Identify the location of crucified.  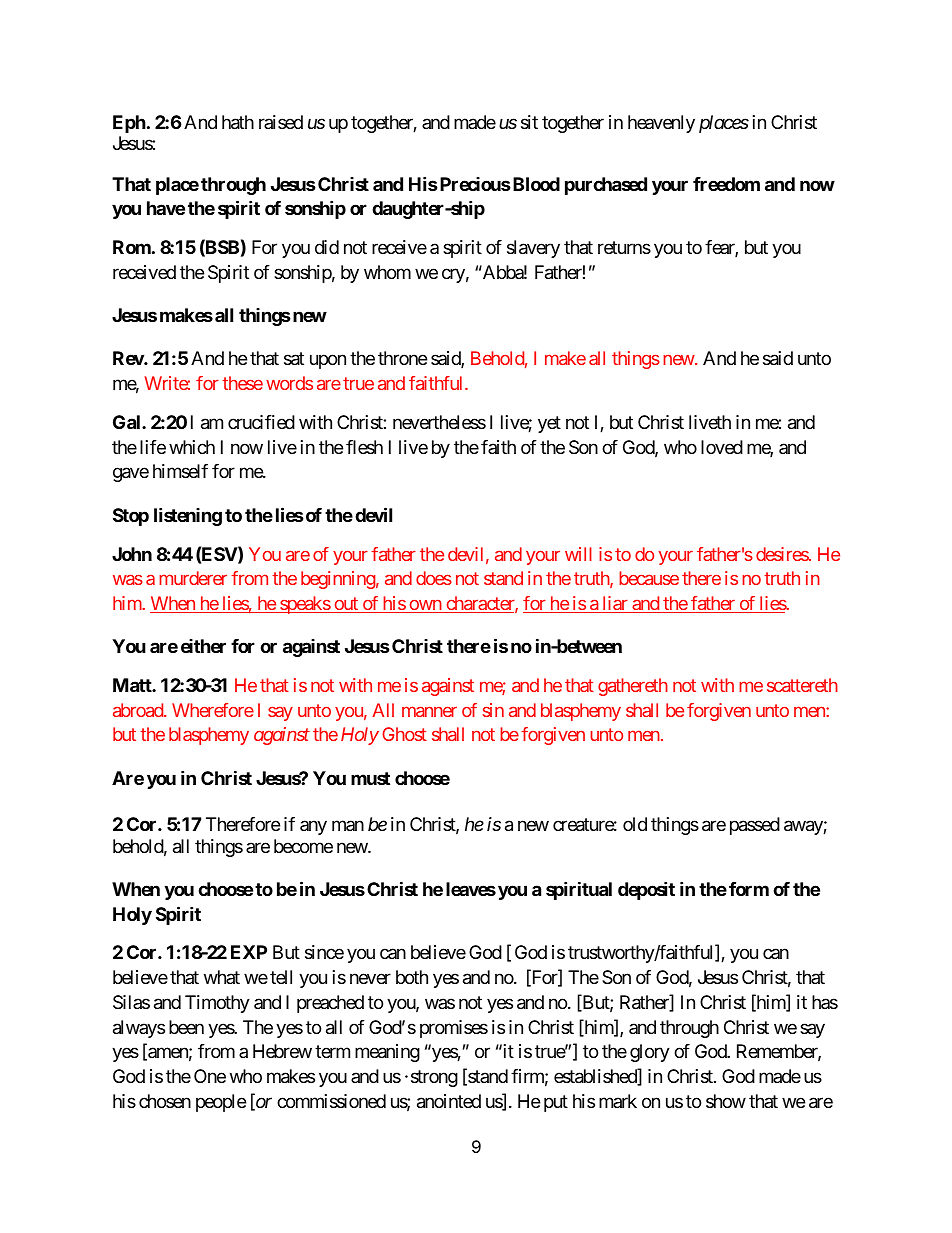
(261, 422).
